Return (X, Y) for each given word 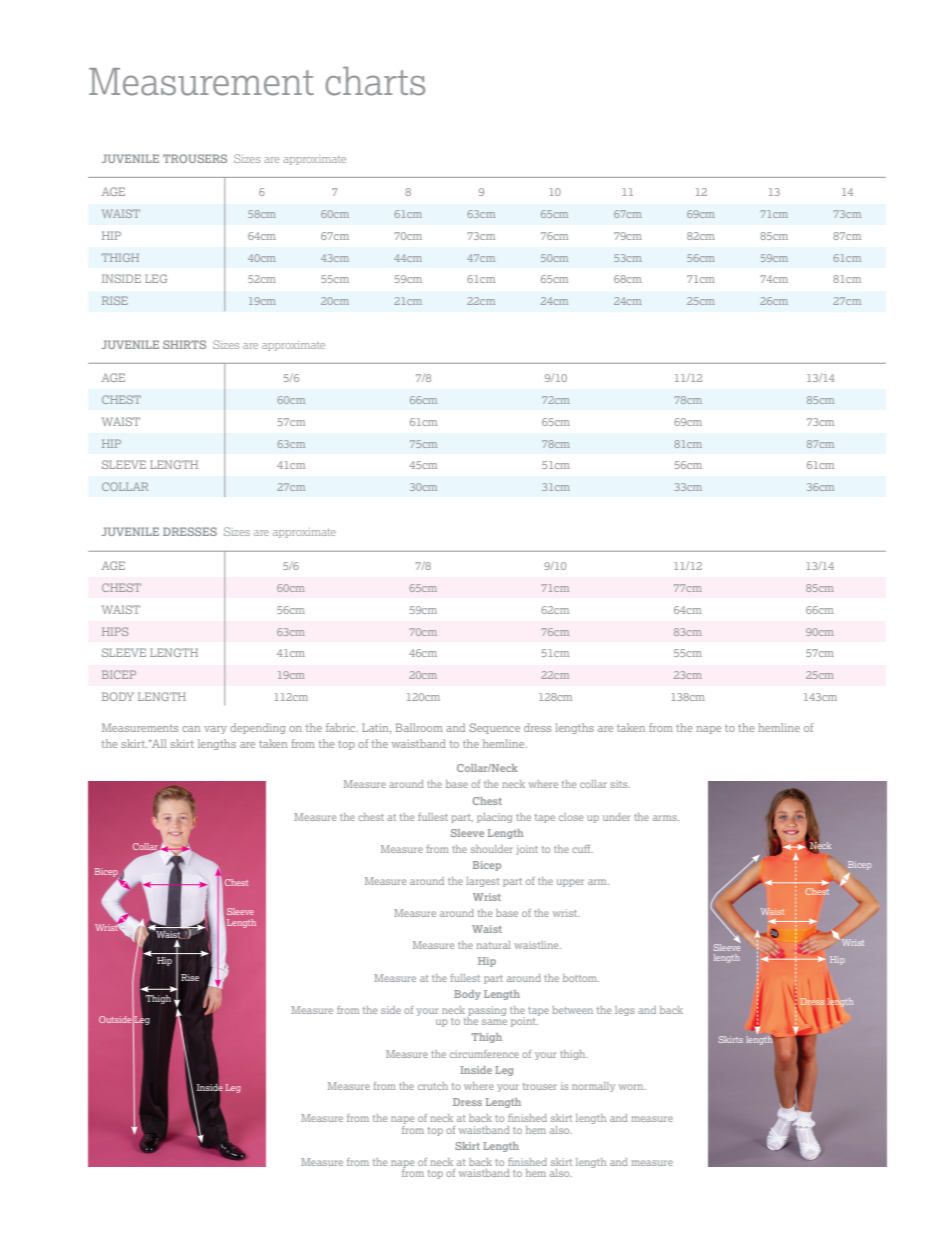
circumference (484, 1054)
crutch (433, 1086)
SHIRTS (184, 344)
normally (593, 1087)
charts (375, 81)
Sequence (494, 728)
